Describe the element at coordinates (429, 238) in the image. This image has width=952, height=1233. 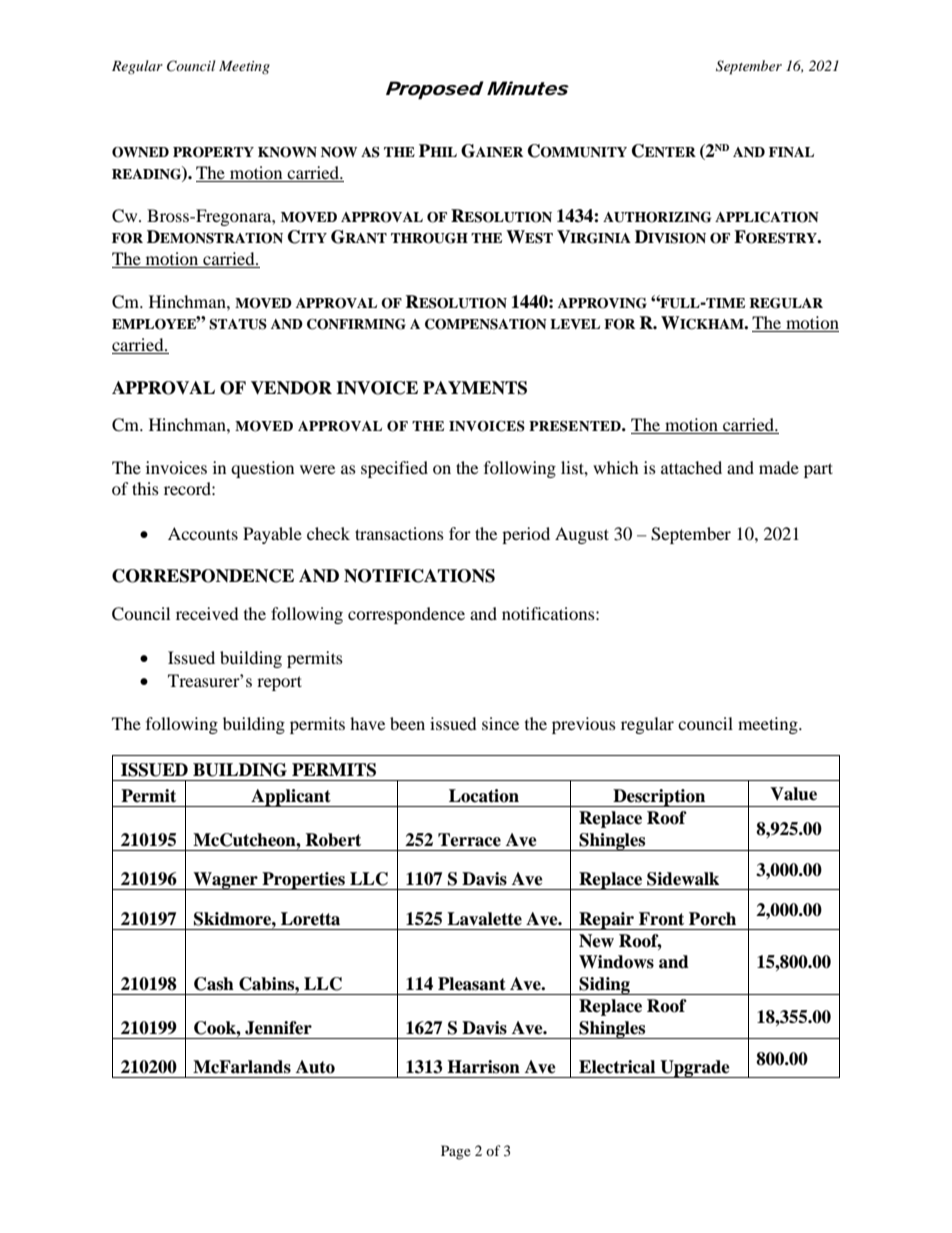
I see `THROUGH` at that location.
